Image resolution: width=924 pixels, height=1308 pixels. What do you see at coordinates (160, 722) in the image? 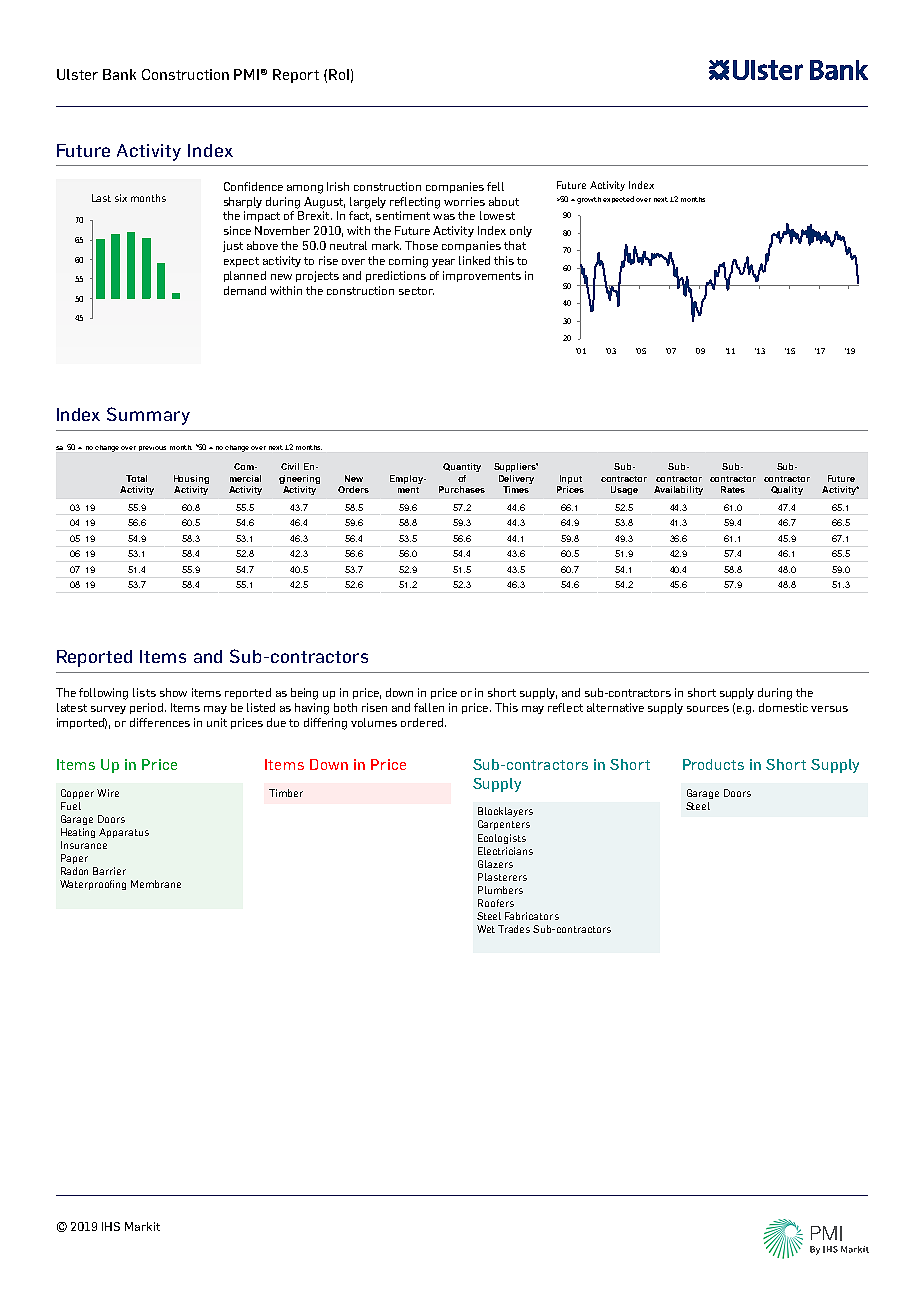
I see `differences` at bounding box center [160, 722].
